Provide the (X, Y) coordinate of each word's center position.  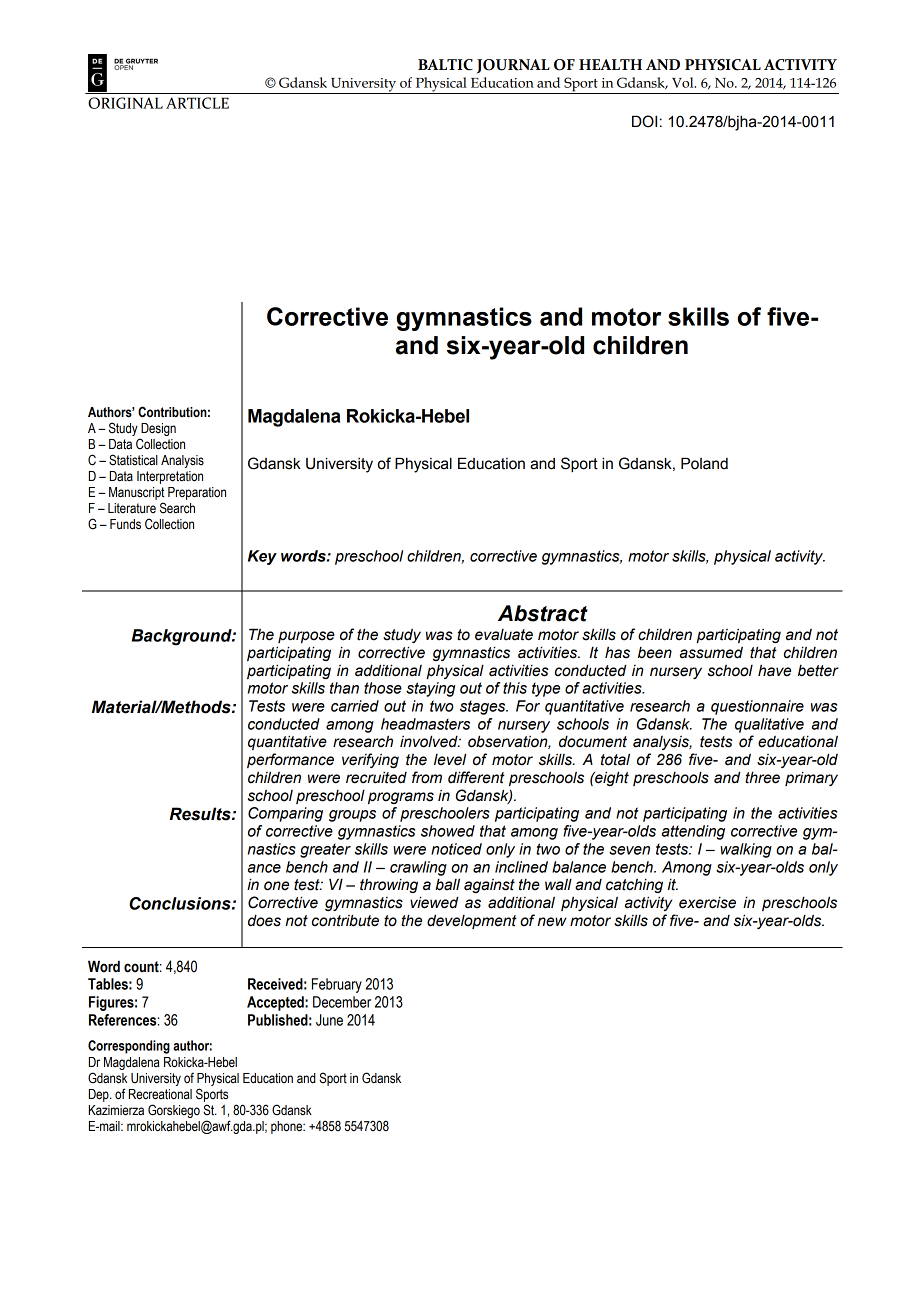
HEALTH (610, 64)
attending (693, 832)
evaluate (504, 635)
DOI (644, 121)
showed (448, 831)
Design (158, 429)
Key (262, 557)
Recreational (160, 1094)
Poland (704, 463)
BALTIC (445, 65)
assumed (711, 653)
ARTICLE (197, 103)
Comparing (285, 814)
